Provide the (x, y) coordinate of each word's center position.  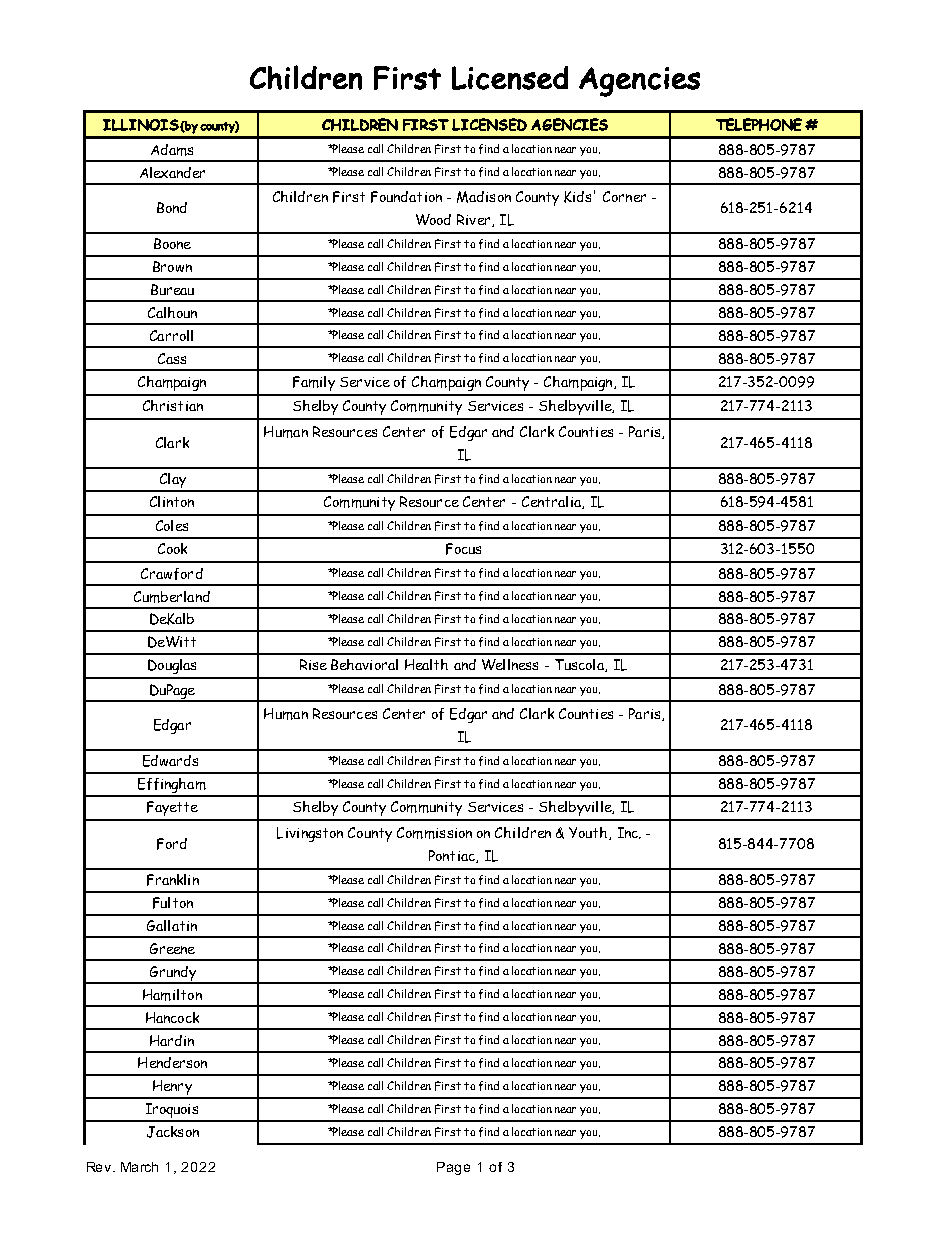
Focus (463, 549)
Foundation (406, 197)
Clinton (172, 501)
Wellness (510, 664)
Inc (629, 833)
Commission (434, 833)
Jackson (173, 1132)
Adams (172, 150)
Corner (624, 196)
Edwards (170, 761)
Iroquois (172, 1112)
